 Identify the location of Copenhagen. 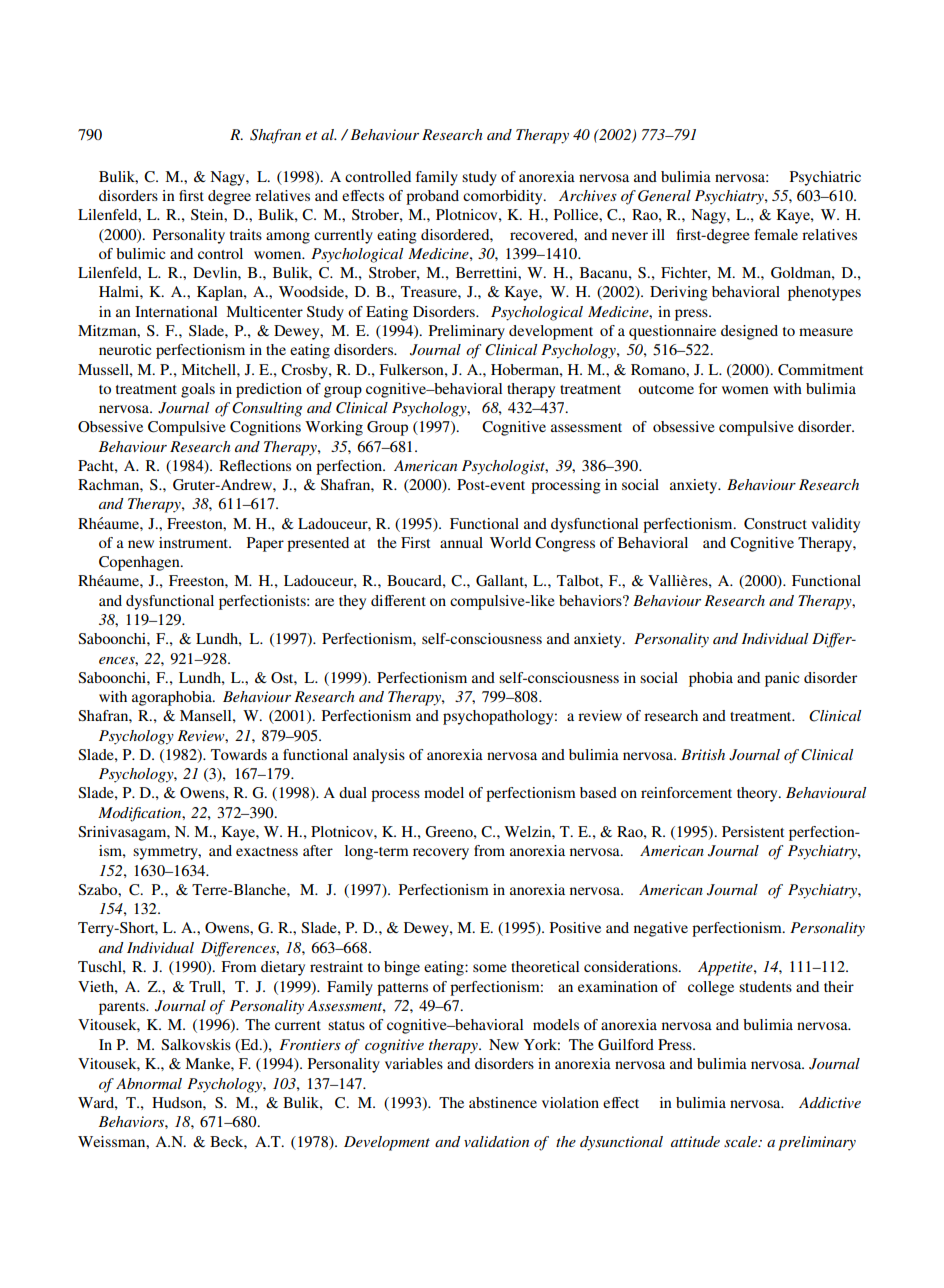
(140, 563).
